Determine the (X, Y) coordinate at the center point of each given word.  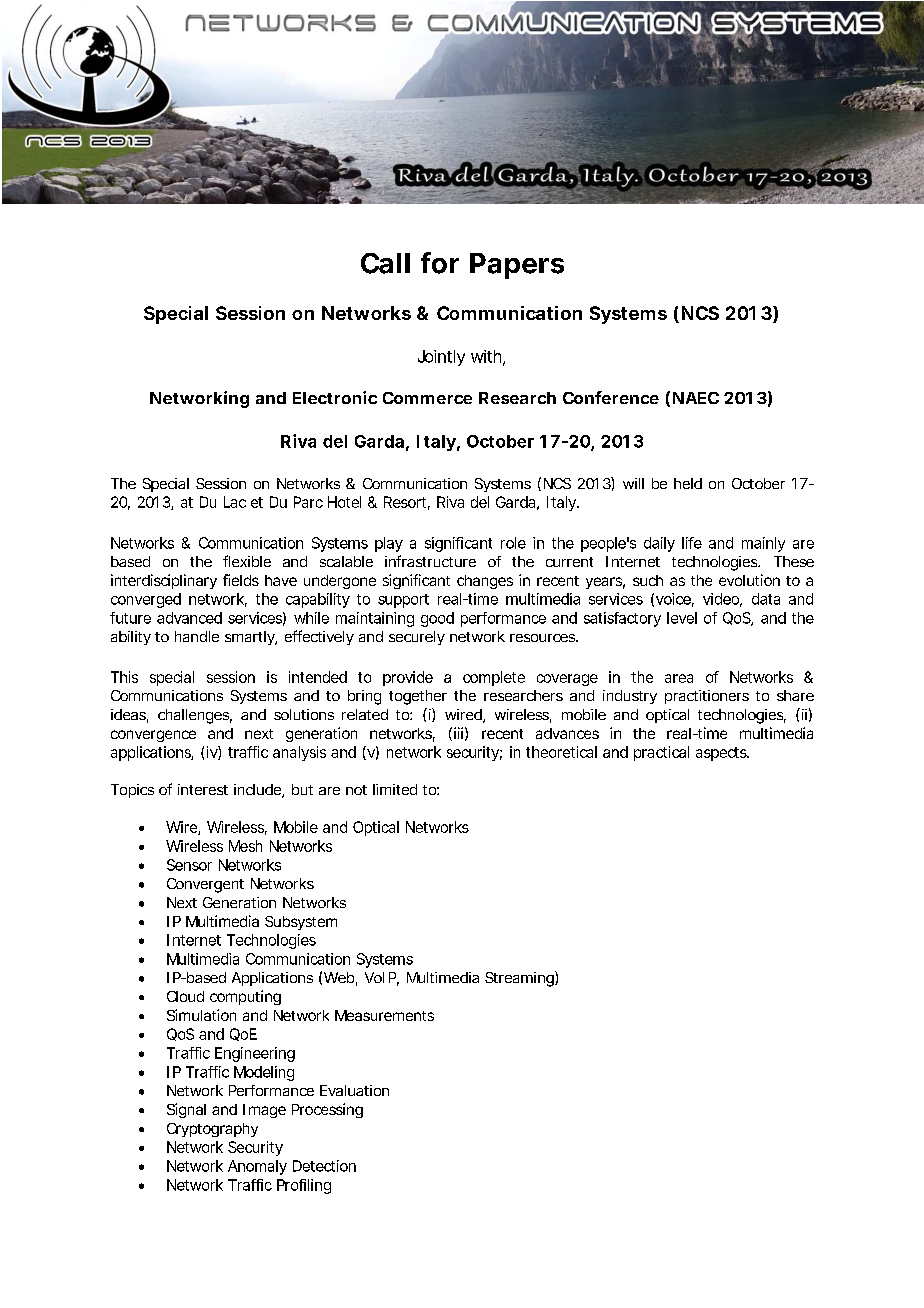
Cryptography (212, 1130)
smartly (250, 638)
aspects (721, 754)
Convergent (205, 885)
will (633, 483)
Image (264, 1111)
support (403, 601)
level (682, 618)
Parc (308, 502)
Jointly (441, 358)
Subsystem (300, 923)
